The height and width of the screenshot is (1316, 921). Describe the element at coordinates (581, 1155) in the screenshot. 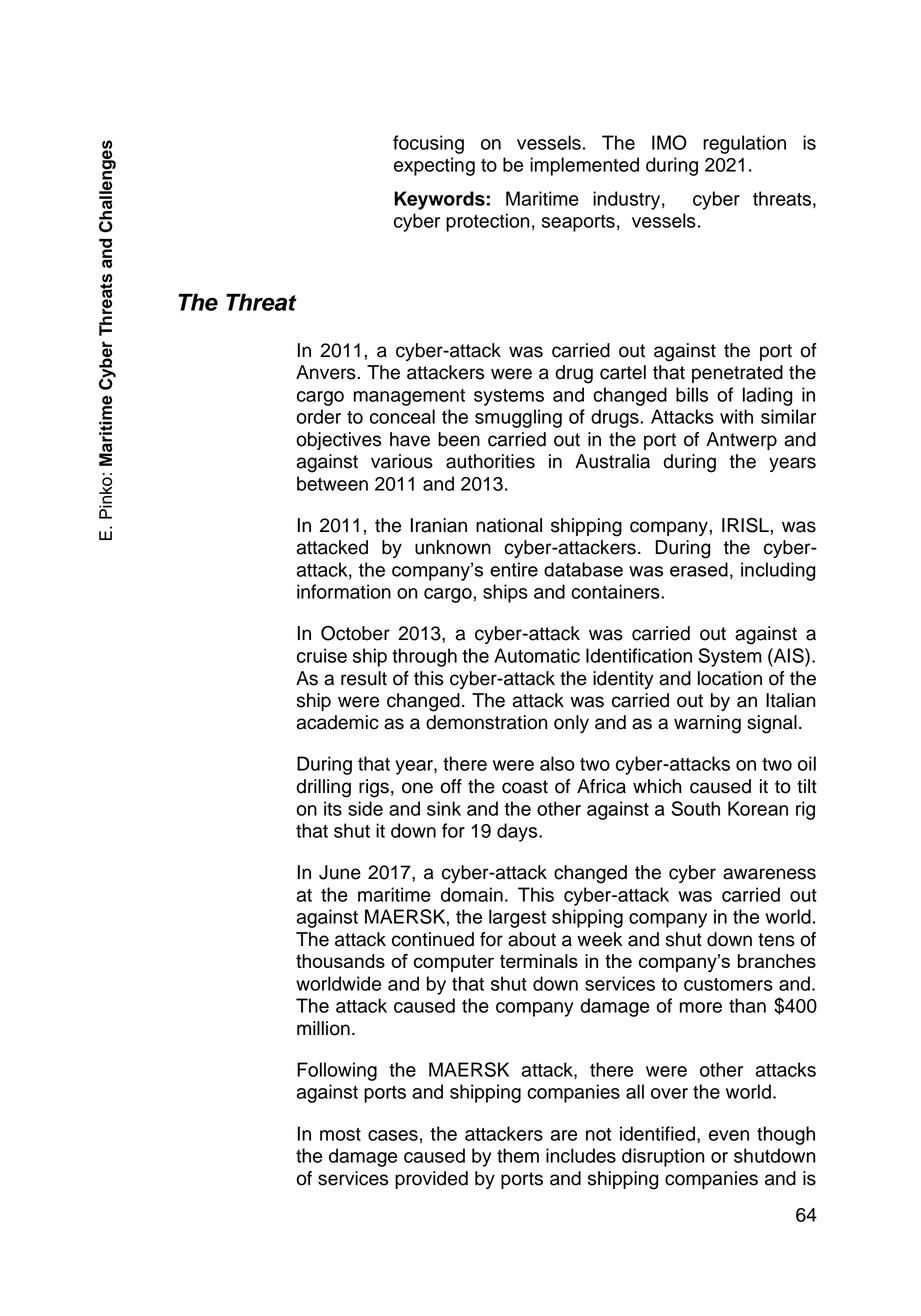

I see `includes` at that location.
